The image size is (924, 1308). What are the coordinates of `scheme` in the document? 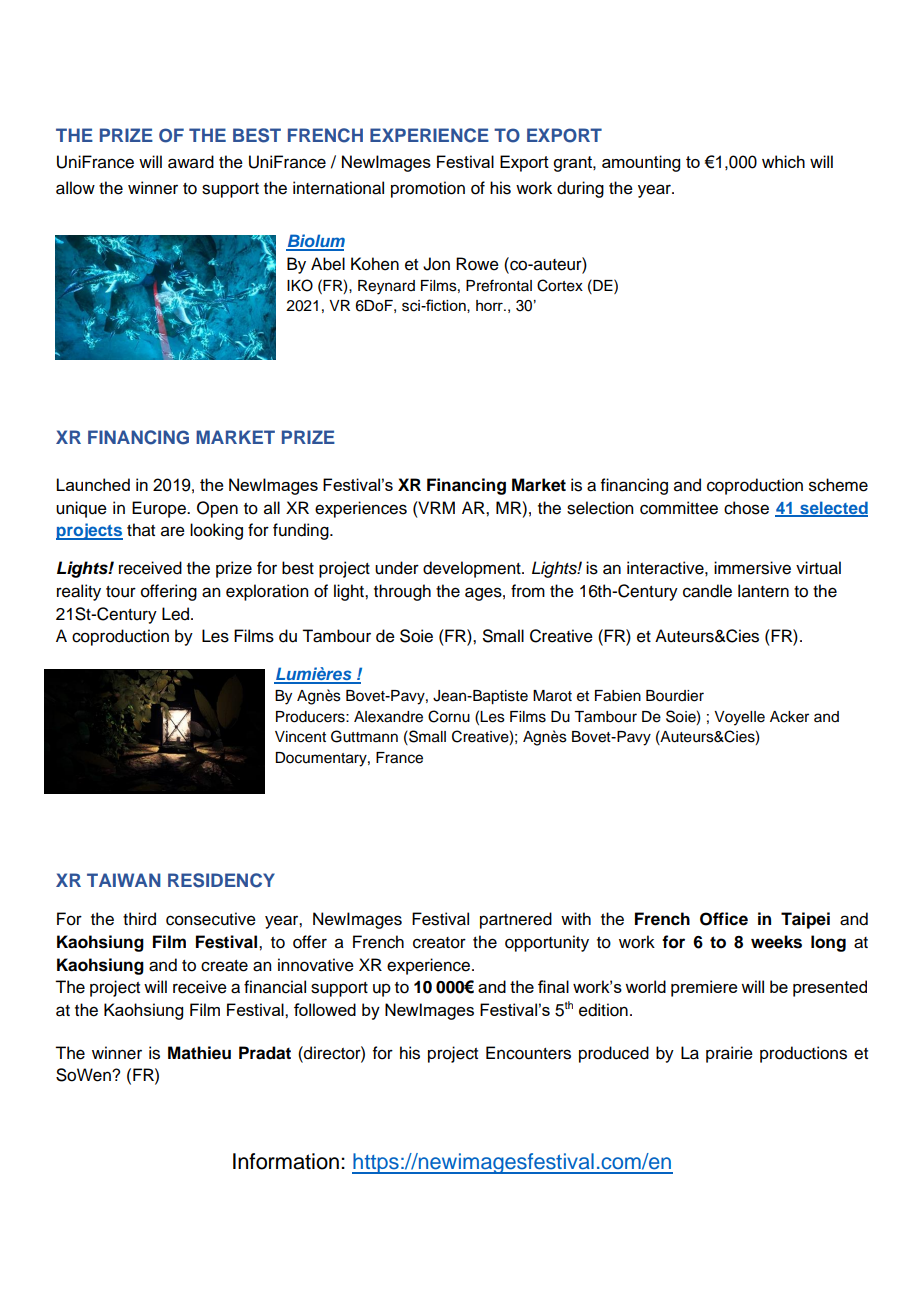 It's located at (838, 485).
